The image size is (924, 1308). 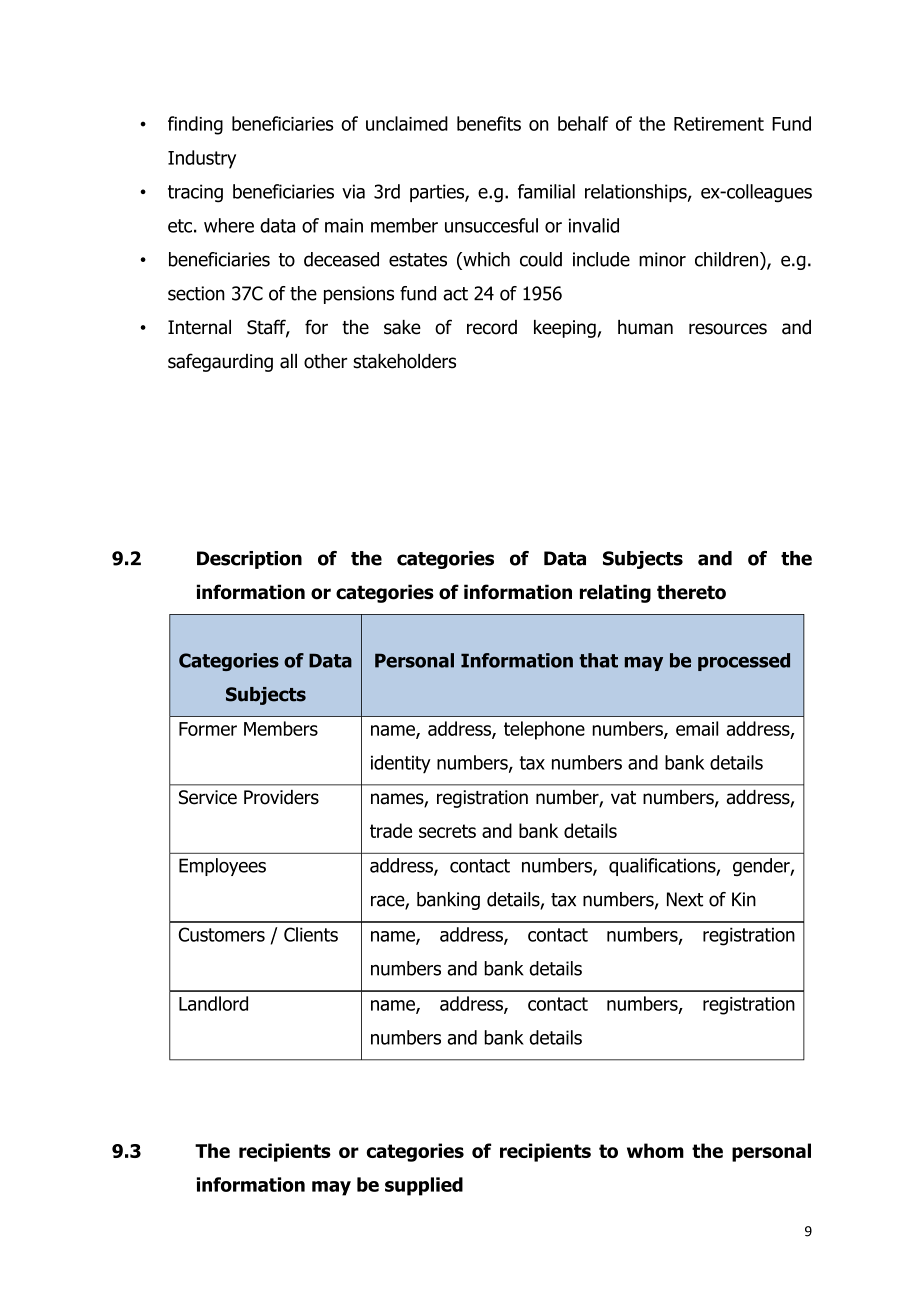 What do you see at coordinates (404, 361) in the screenshot?
I see `stakeholders` at bounding box center [404, 361].
